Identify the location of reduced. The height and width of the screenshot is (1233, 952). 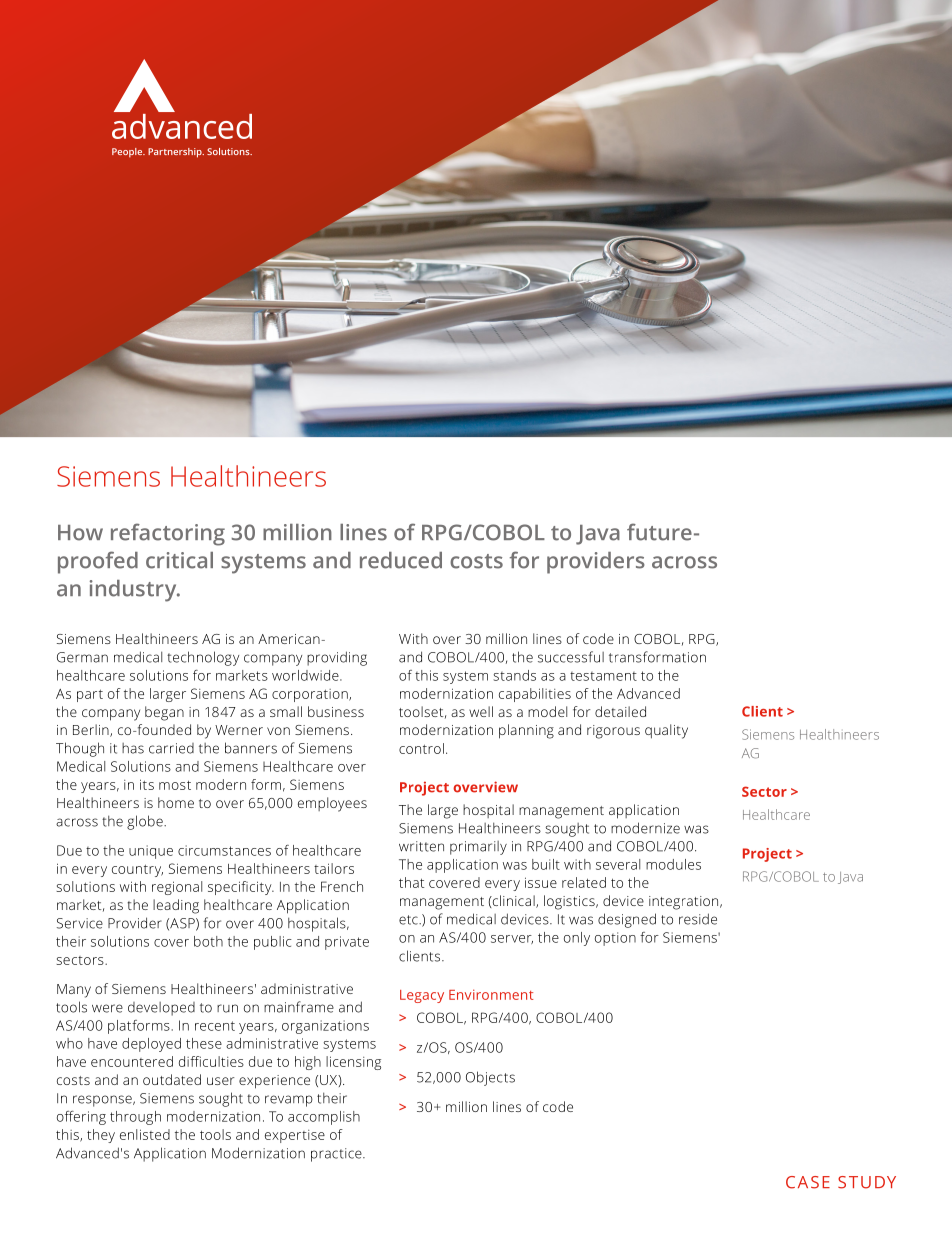
(401, 560).
